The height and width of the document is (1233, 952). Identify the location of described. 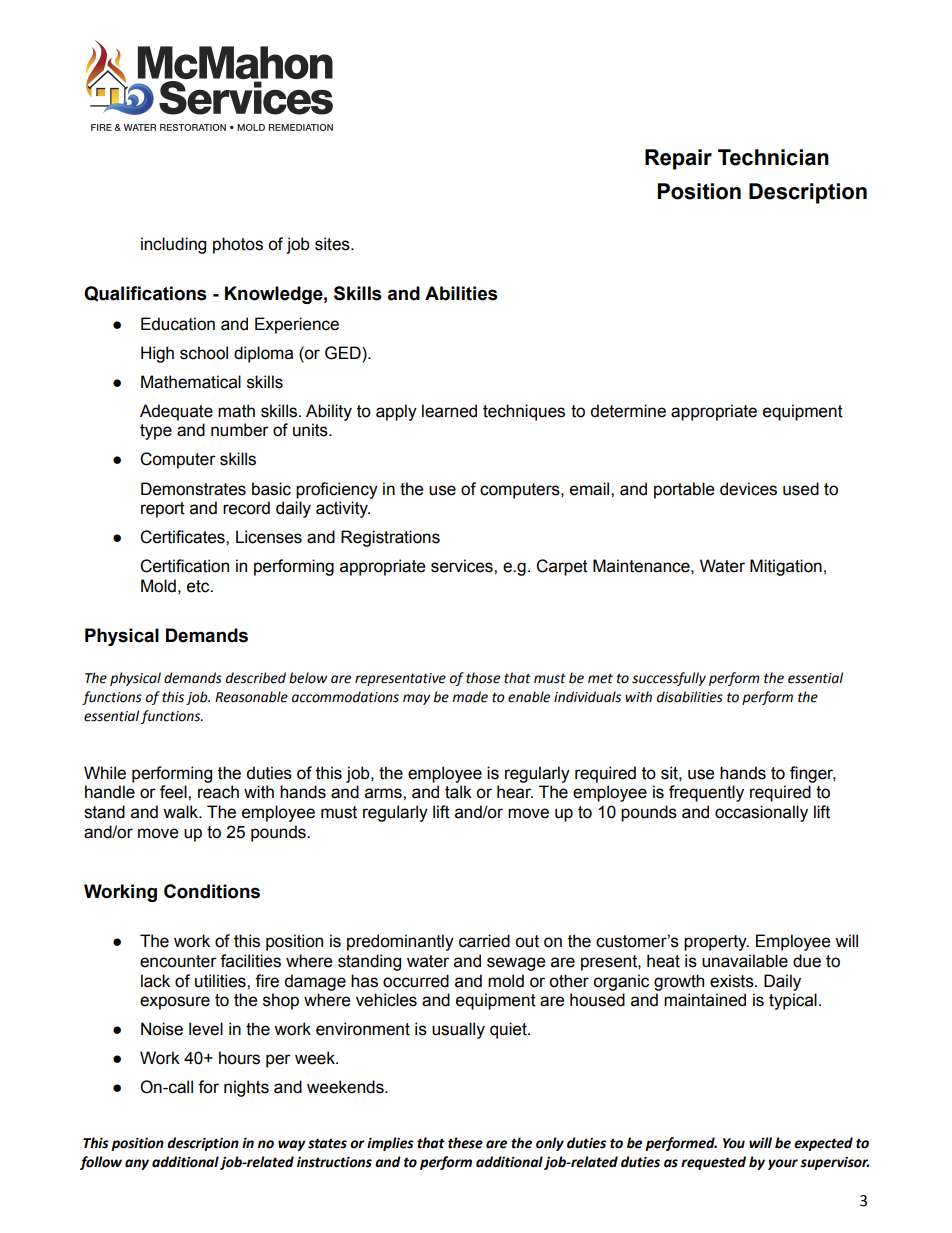
(256, 678).
